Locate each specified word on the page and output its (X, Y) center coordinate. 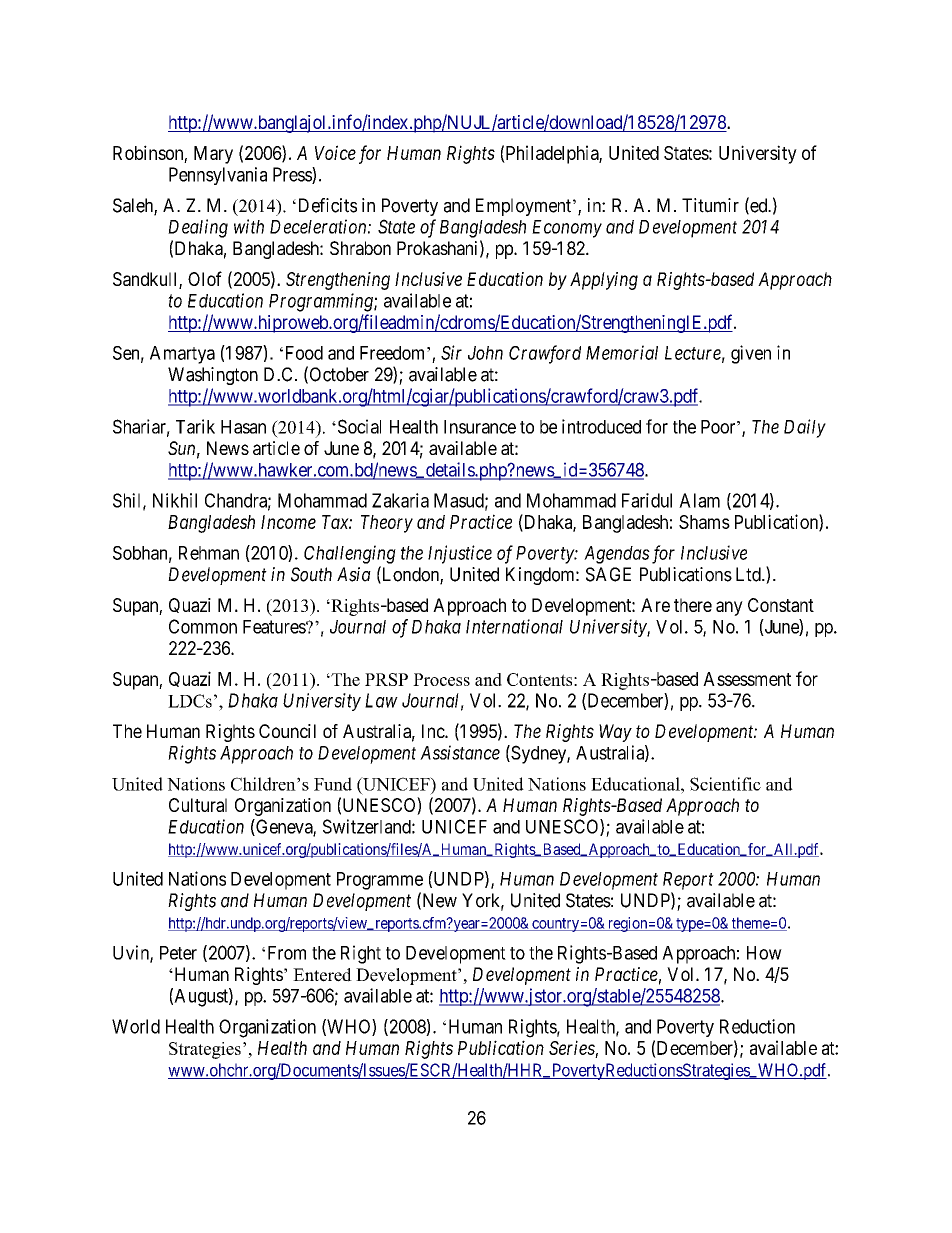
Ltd (749, 574)
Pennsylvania (218, 176)
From (287, 953)
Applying (604, 281)
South (311, 574)
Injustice (460, 554)
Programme (380, 881)
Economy (567, 229)
